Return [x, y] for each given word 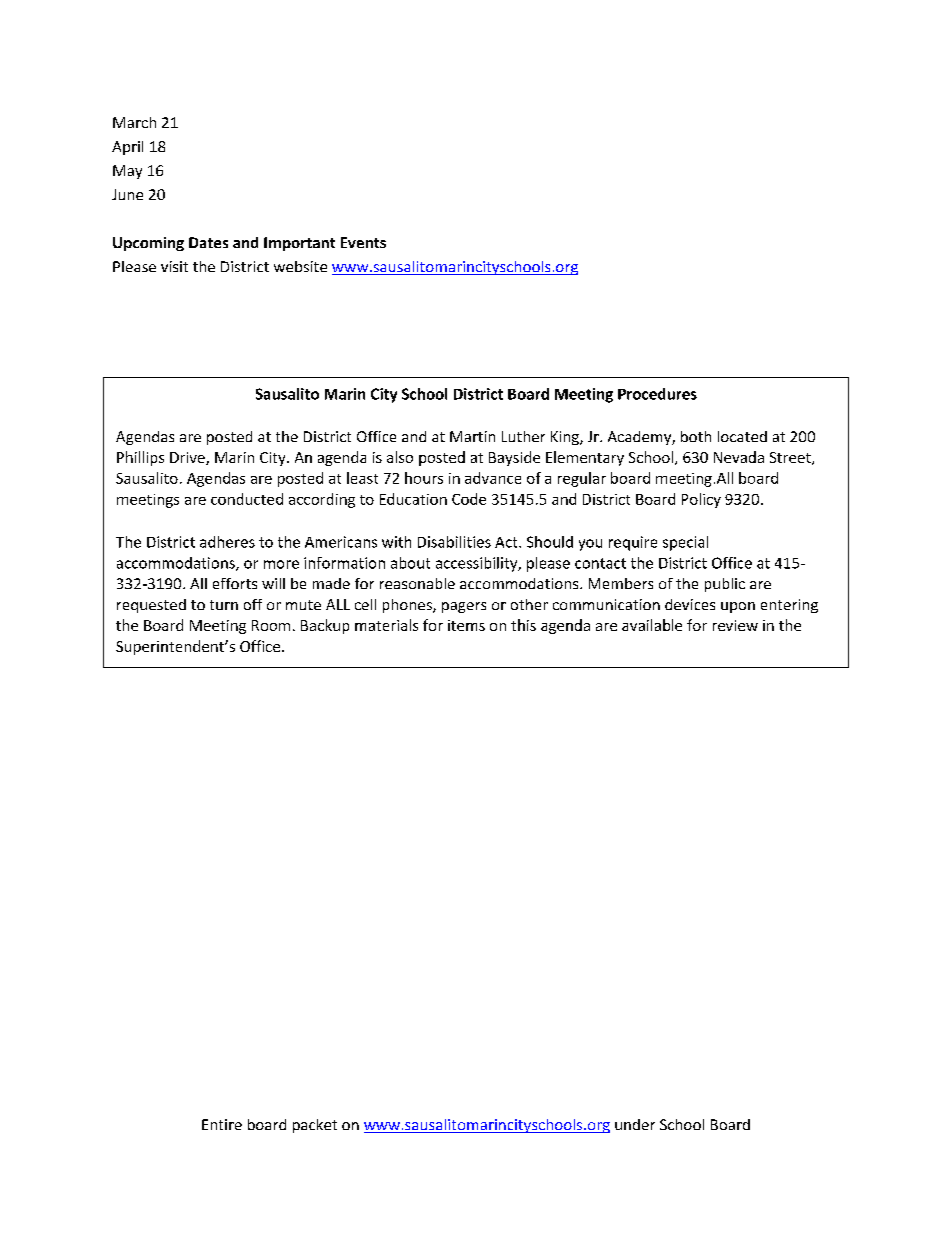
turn [224, 605]
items [466, 625]
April [127, 148]
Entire [222, 1124]
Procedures [657, 394]
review [735, 625]
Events [363, 242]
